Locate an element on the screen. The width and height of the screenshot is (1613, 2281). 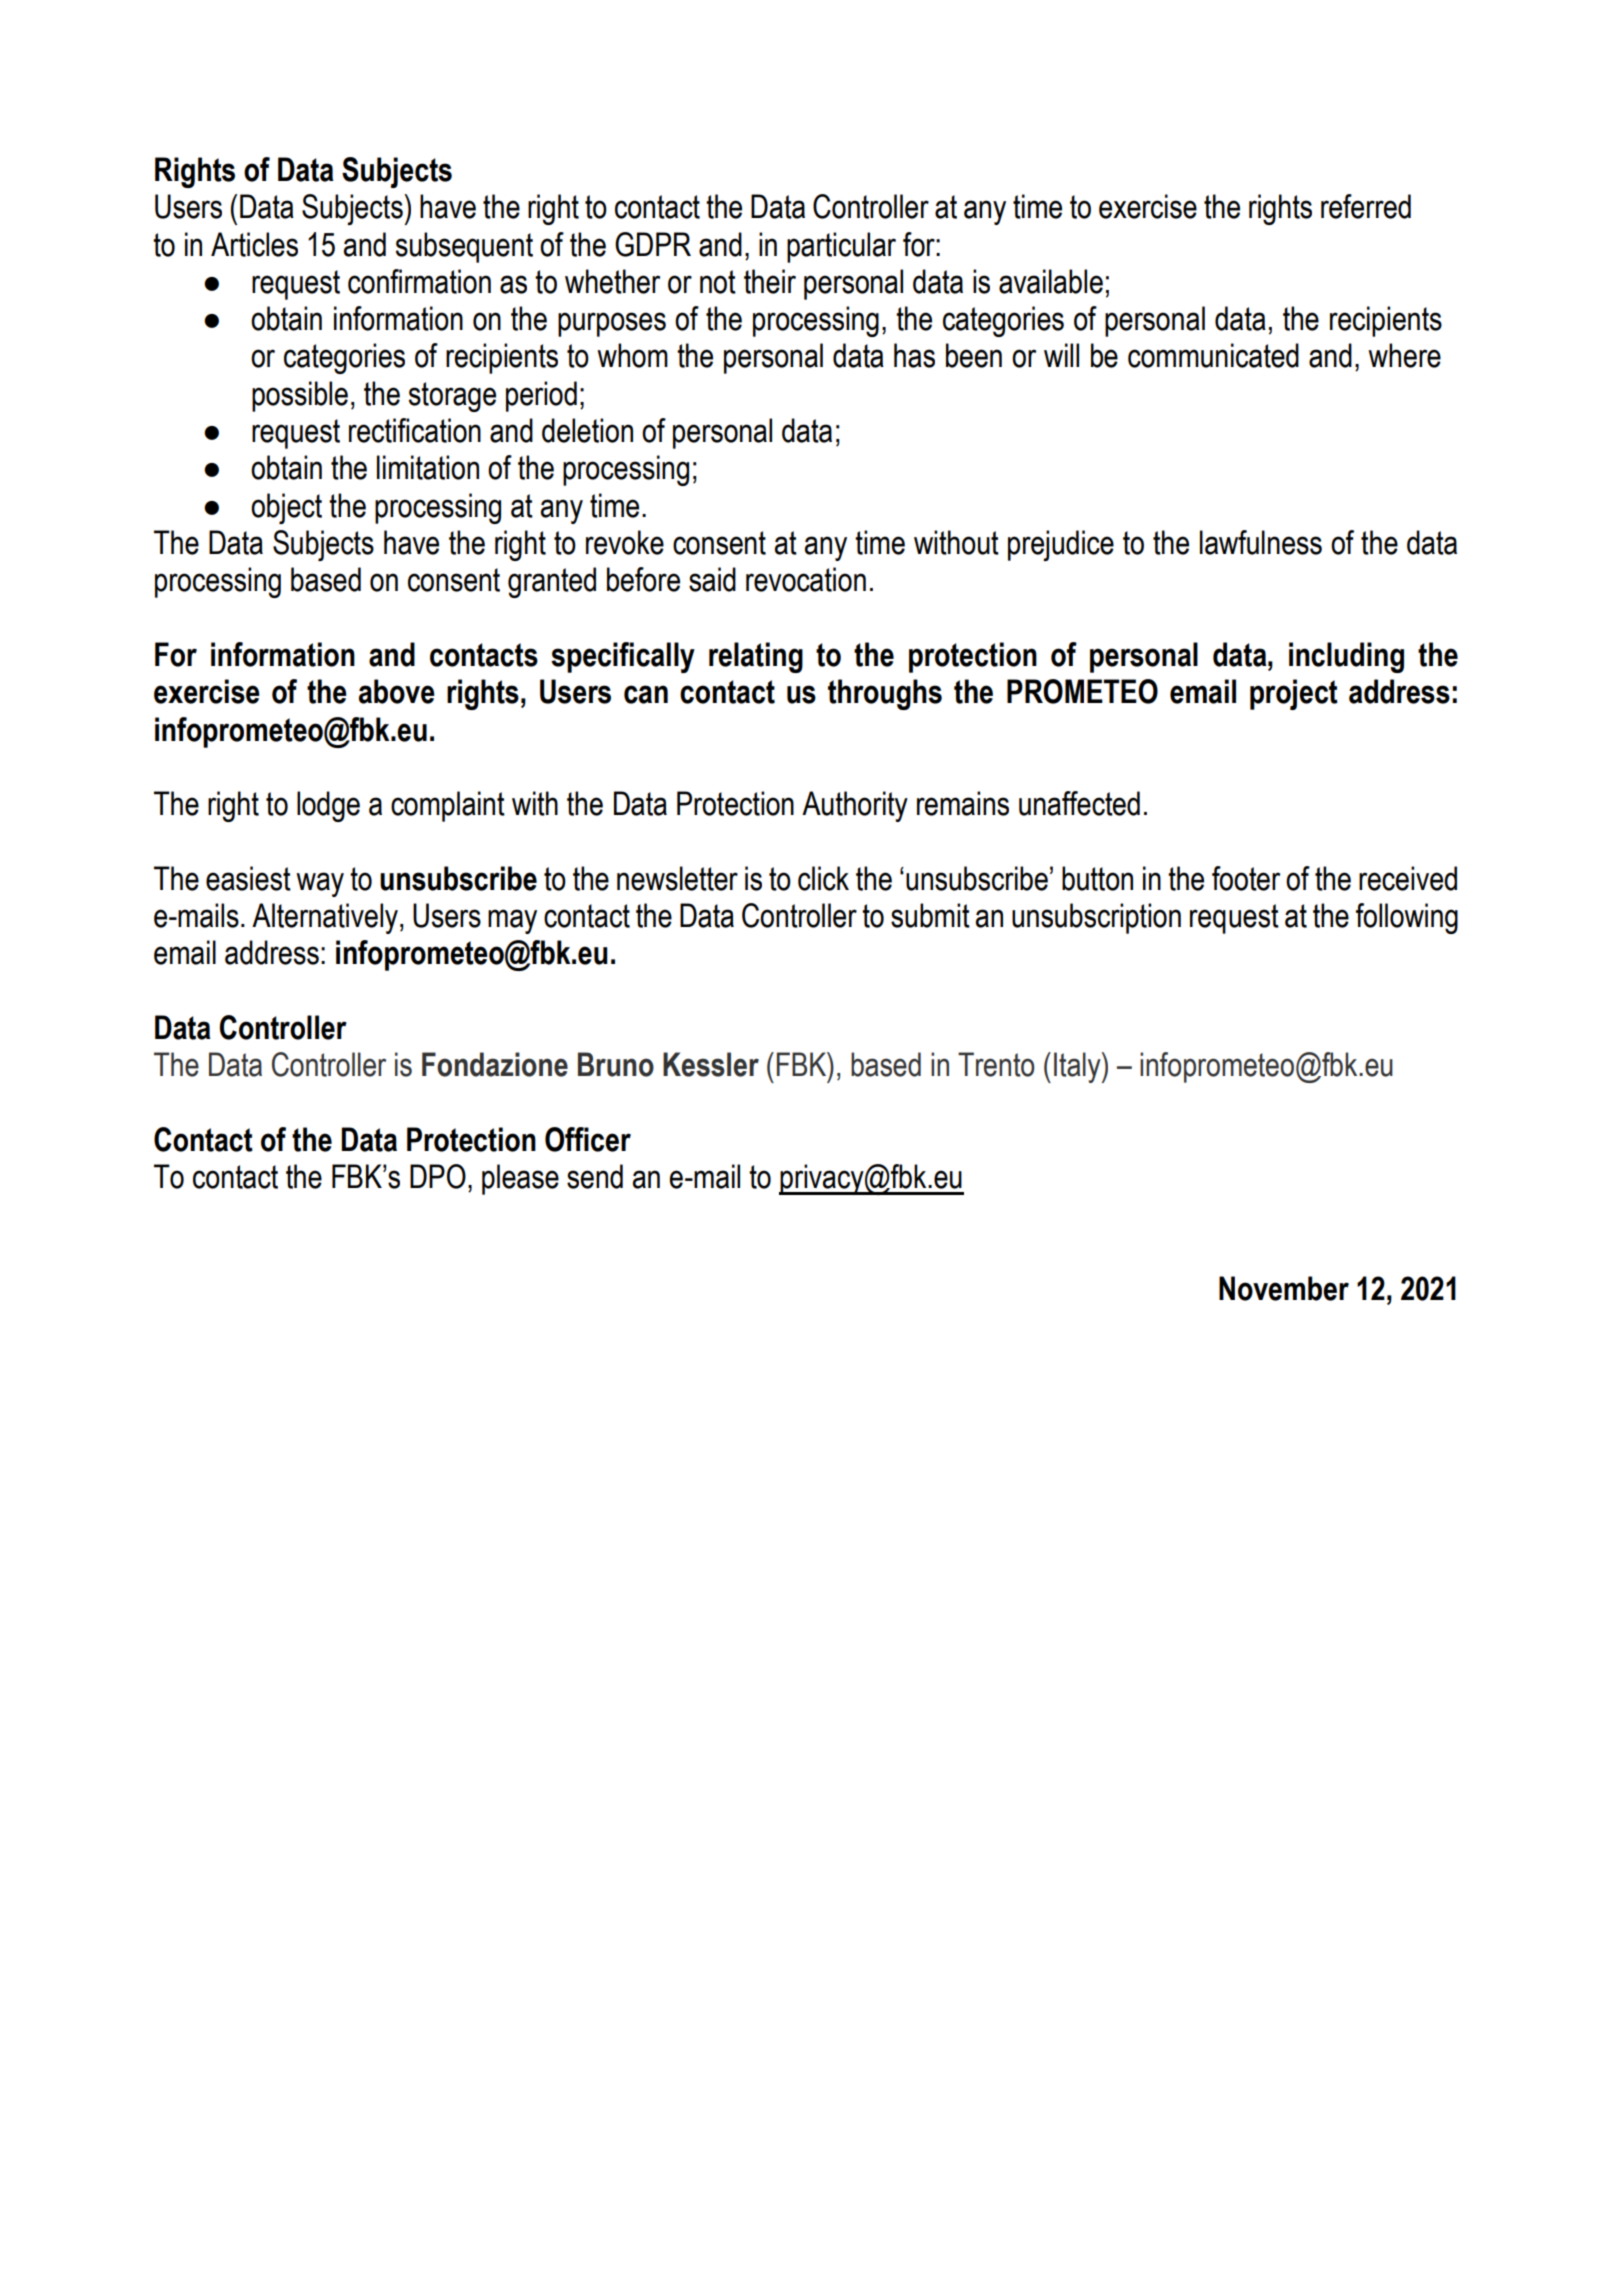
subsequent is located at coordinates (464, 247).
